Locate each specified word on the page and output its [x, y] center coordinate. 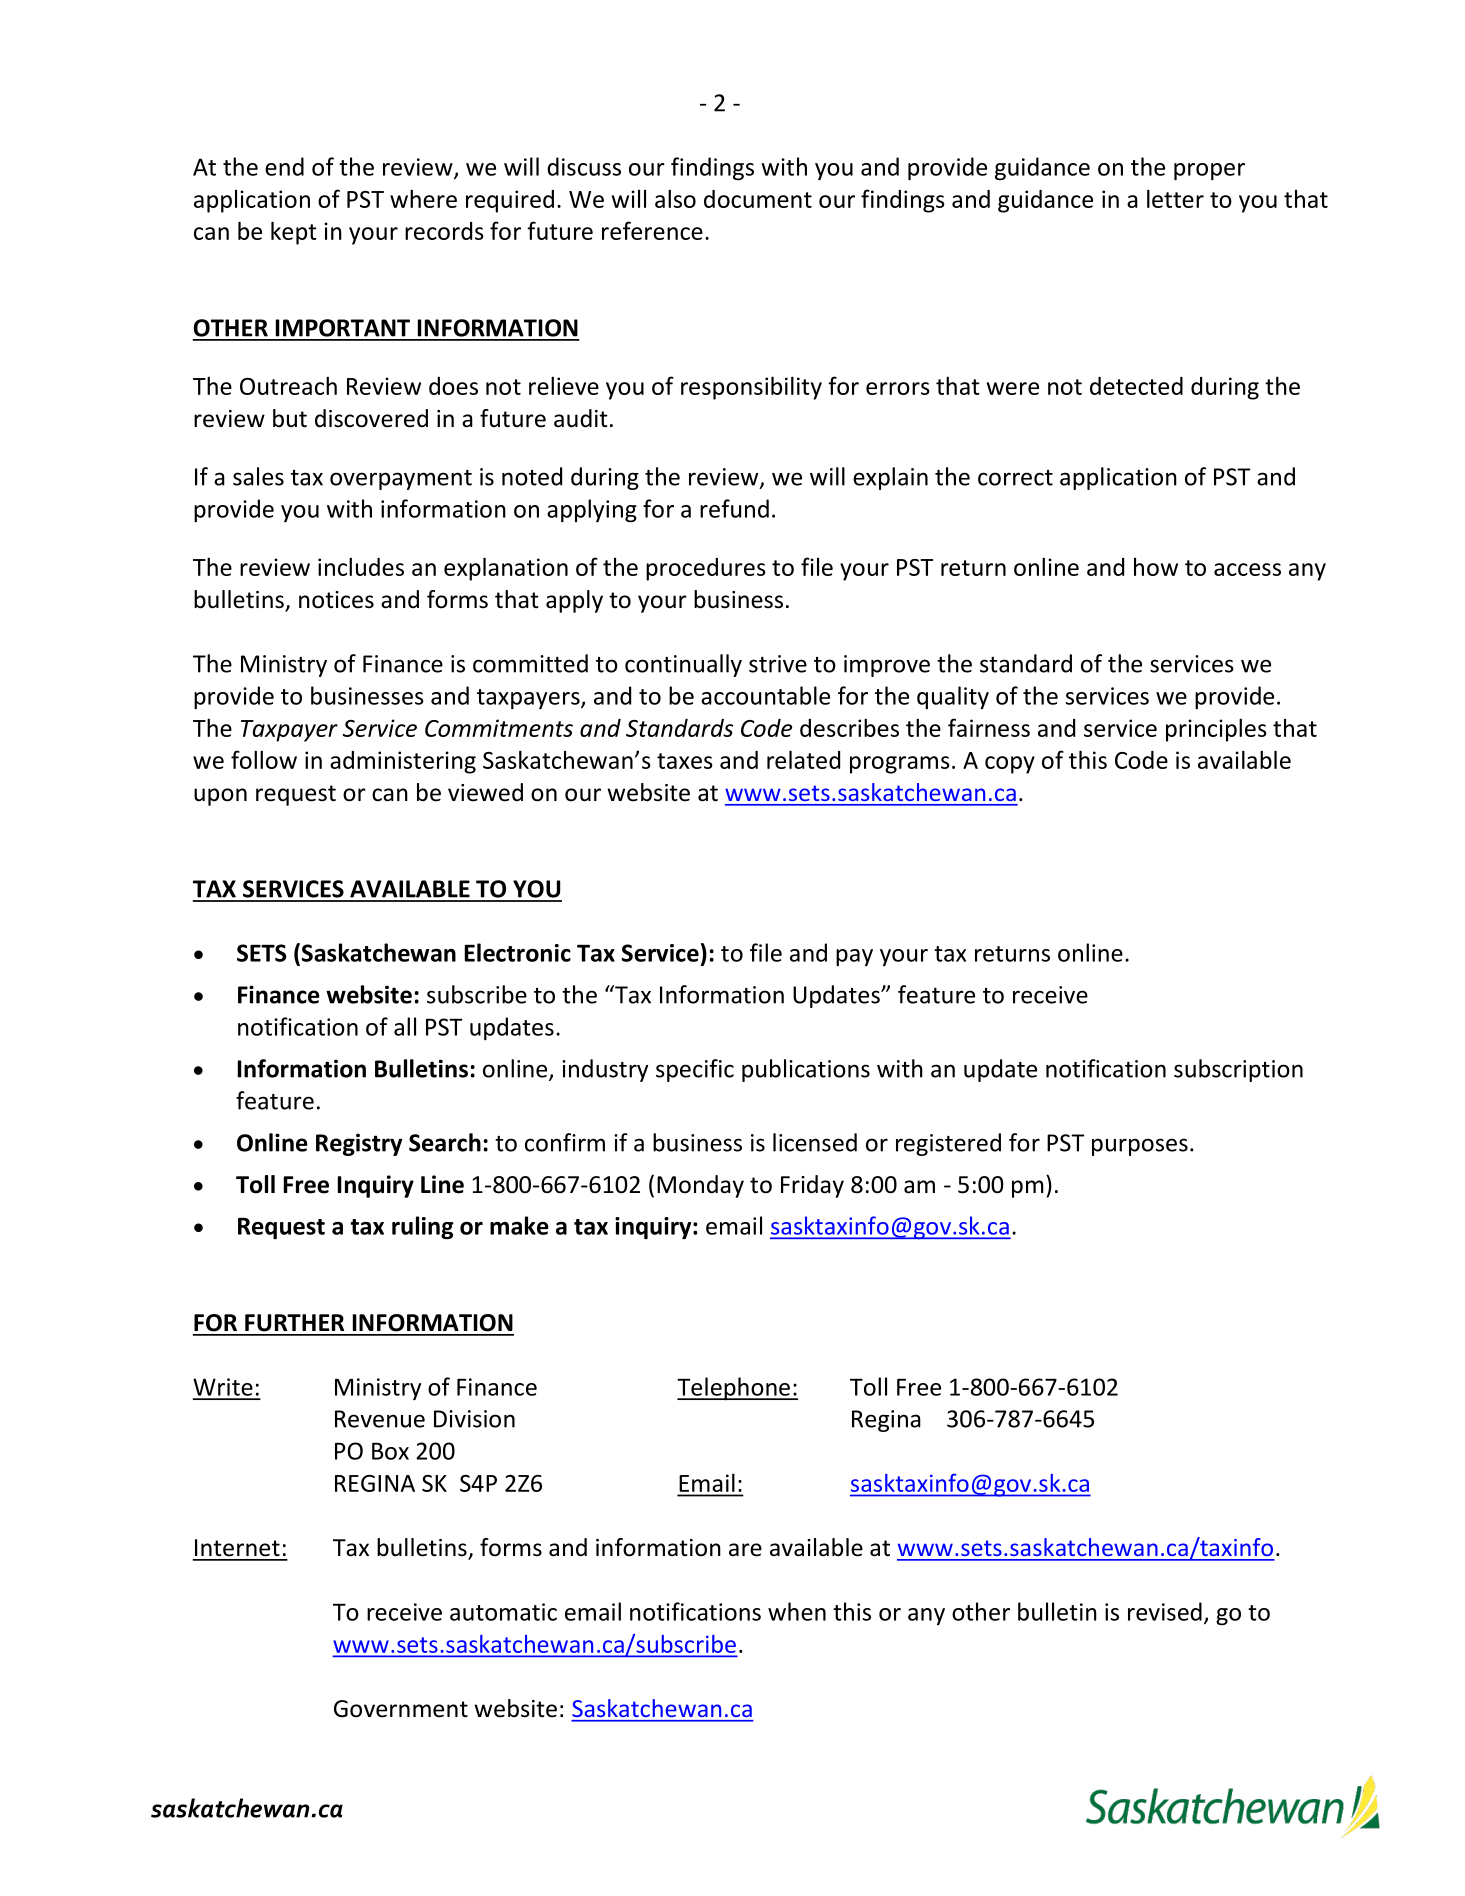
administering [403, 762]
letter [1175, 198]
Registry [359, 1144]
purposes [1140, 1147]
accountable [765, 695]
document [758, 199]
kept [294, 233]
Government [401, 1709]
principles [1216, 730]
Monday [700, 1186]
